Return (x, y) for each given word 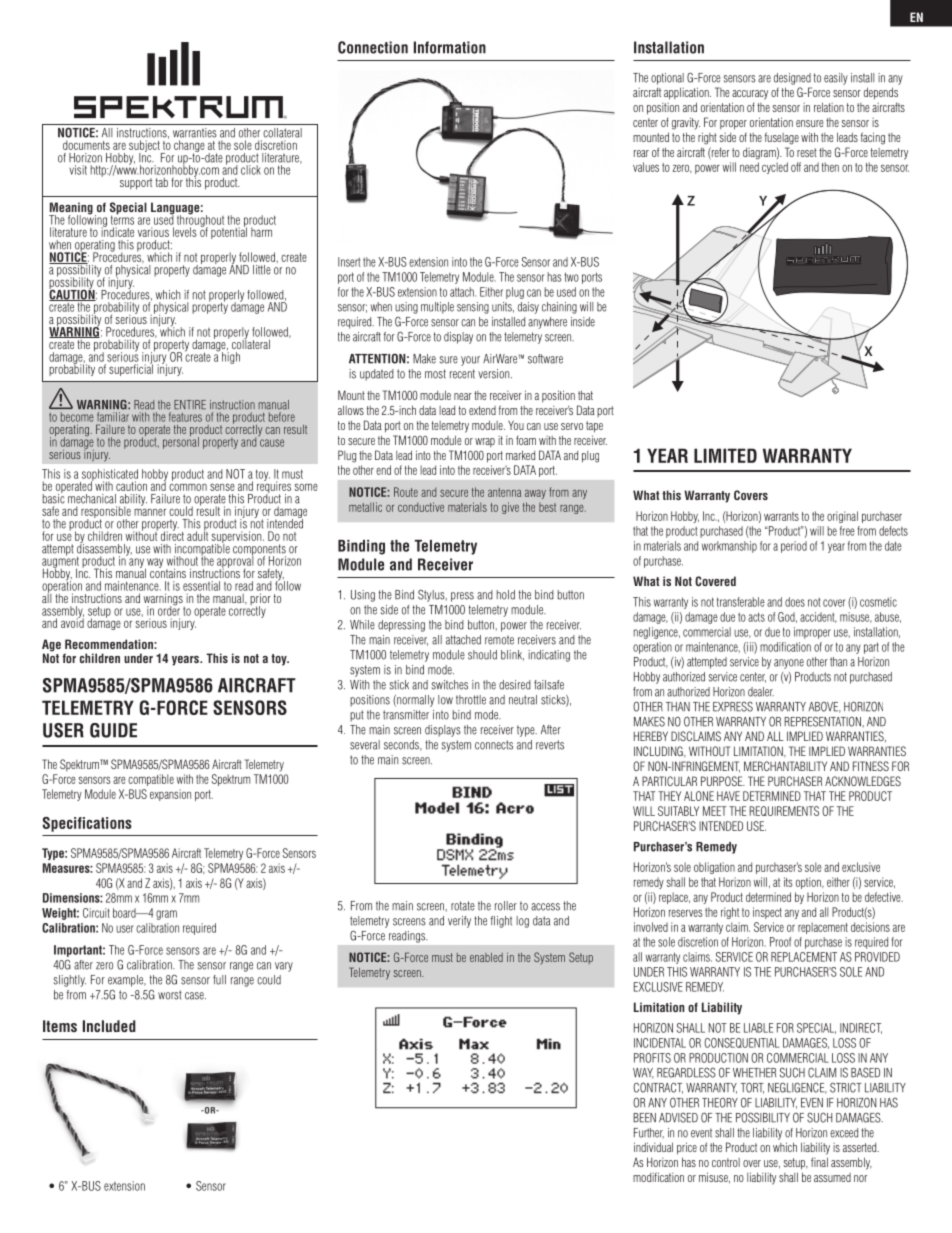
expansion (170, 795)
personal (181, 442)
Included (109, 1026)
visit (78, 170)
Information (450, 47)
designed (792, 79)
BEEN (644, 1118)
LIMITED (725, 455)
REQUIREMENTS (784, 811)
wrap (485, 442)
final (819, 1162)
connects (494, 745)
